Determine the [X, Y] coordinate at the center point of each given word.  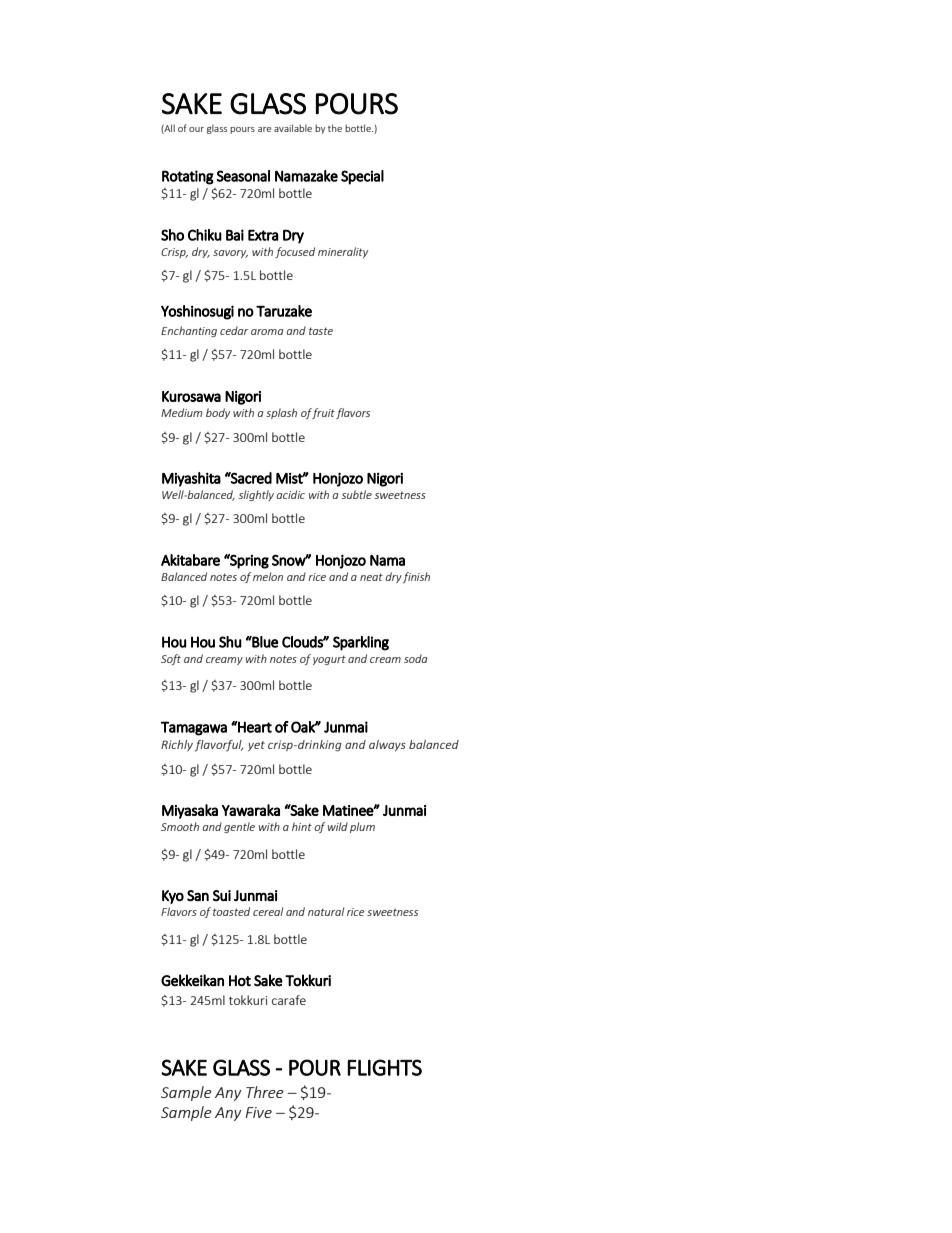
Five [258, 1112]
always [387, 745]
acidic [291, 494]
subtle [357, 494]
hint [302, 826]
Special [362, 177]
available [293, 128]
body [218, 413]
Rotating [188, 177]
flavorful [219, 746]
